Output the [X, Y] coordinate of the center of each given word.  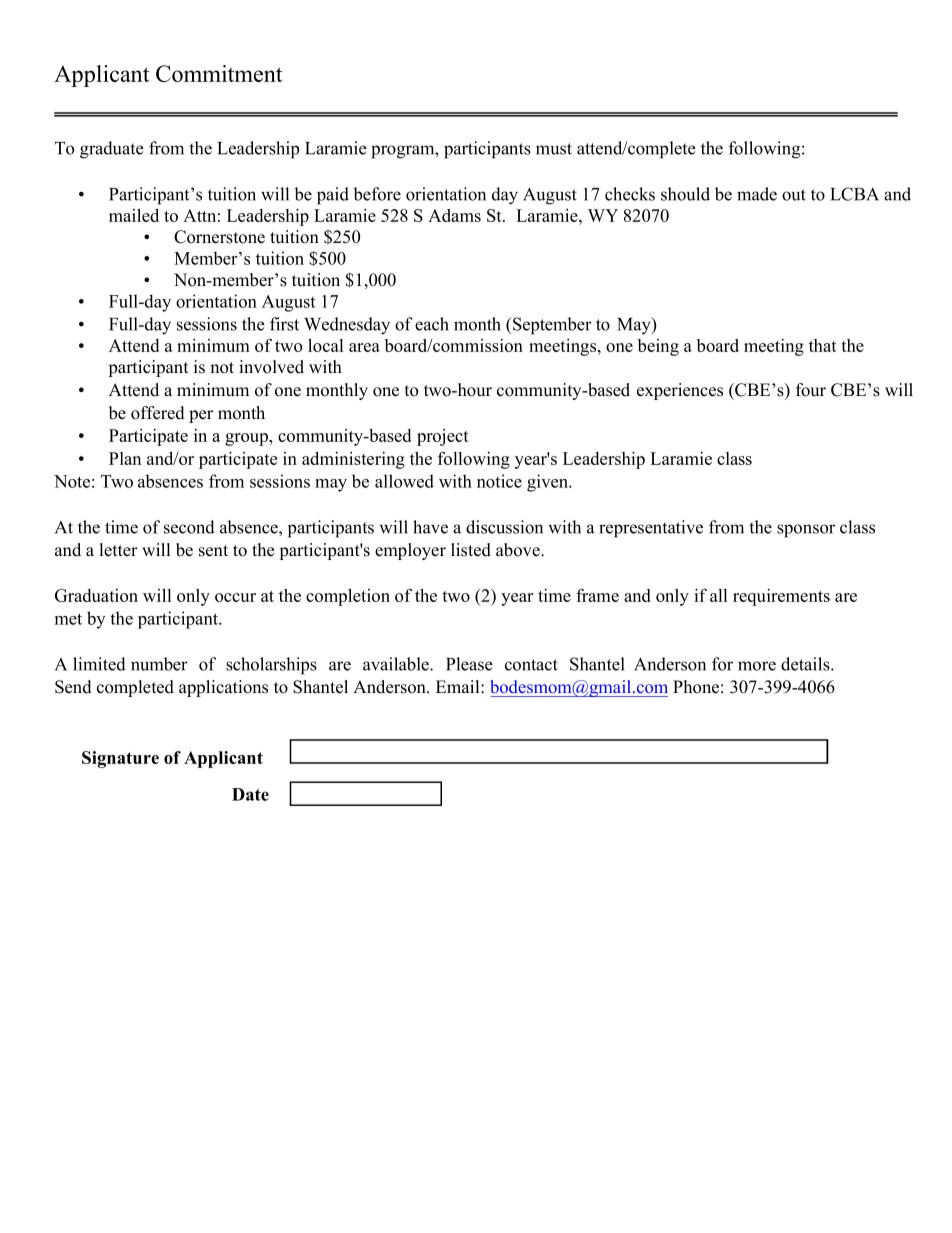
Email [459, 686]
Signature [120, 759]
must [554, 149]
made [757, 194]
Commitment [219, 73]
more [757, 666]
